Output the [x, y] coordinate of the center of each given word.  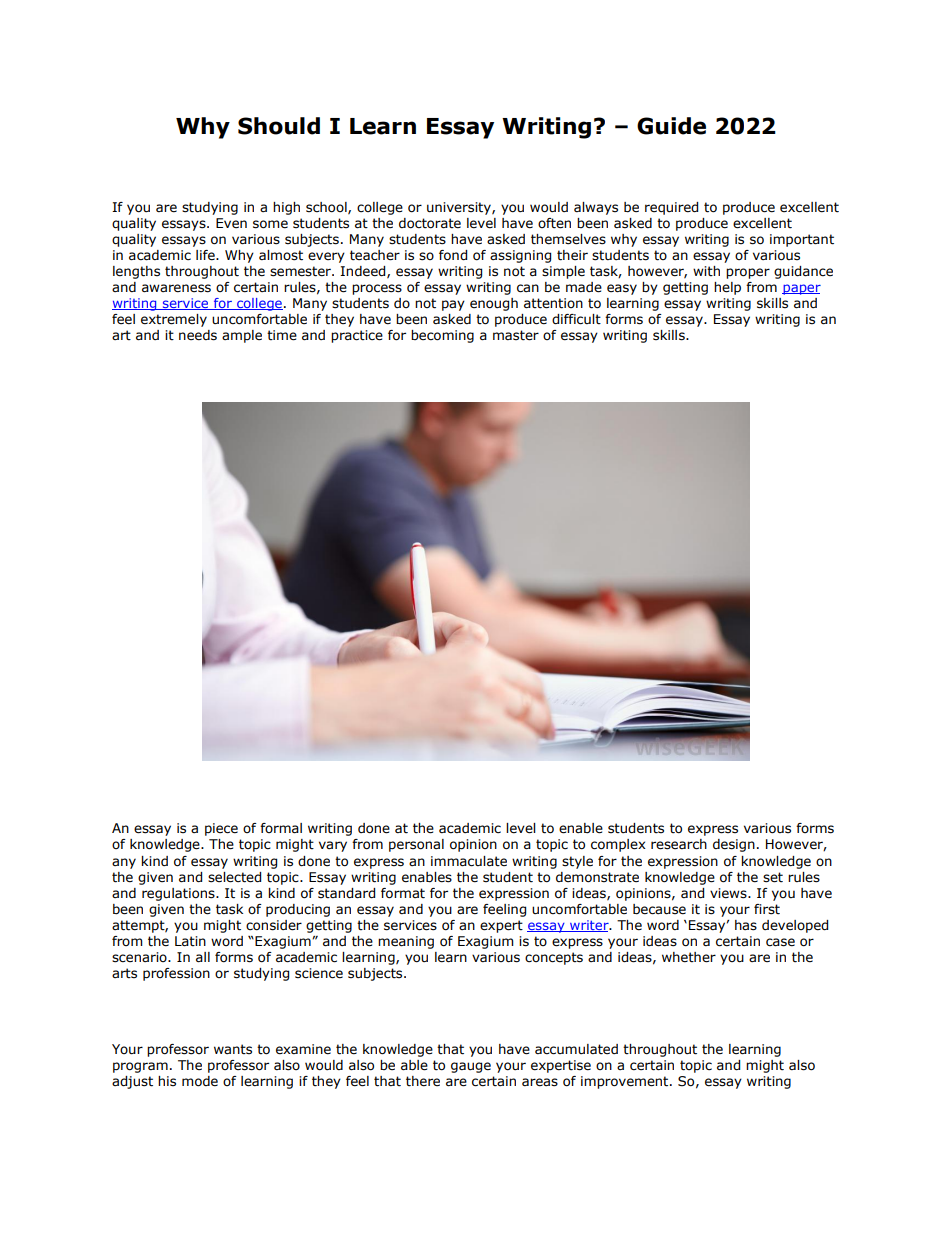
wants [233, 1049]
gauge [471, 1067]
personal [416, 845]
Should [279, 126]
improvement [626, 1082]
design [734, 845]
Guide [671, 126]
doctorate [430, 223]
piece [221, 829]
